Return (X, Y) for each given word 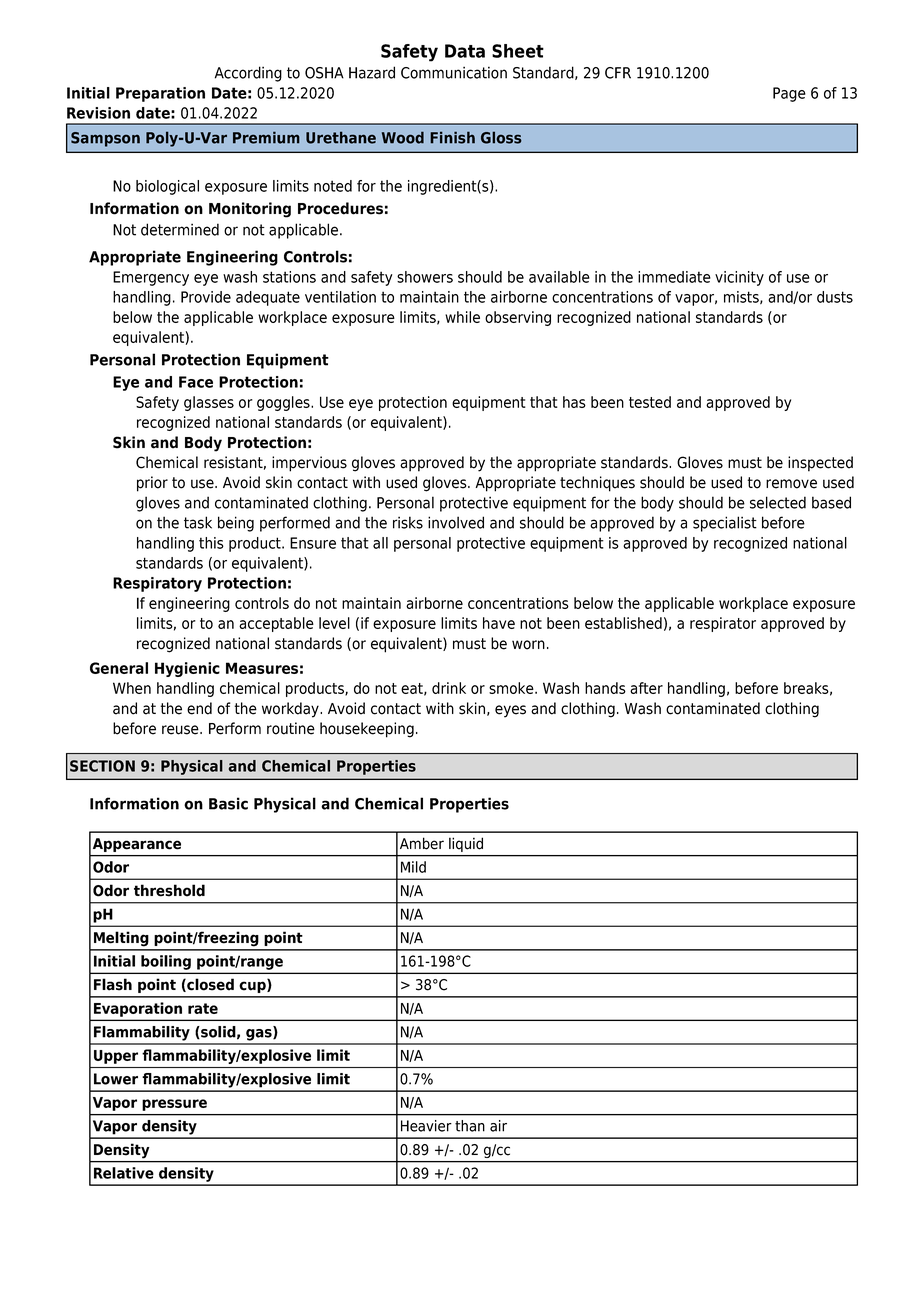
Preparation (160, 94)
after (646, 688)
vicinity (739, 278)
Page (789, 94)
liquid (466, 845)
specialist (725, 524)
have (499, 623)
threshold (169, 890)
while (462, 317)
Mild (413, 867)
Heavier (426, 1126)
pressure (174, 1105)
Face (196, 382)
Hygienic (187, 669)
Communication (454, 72)
